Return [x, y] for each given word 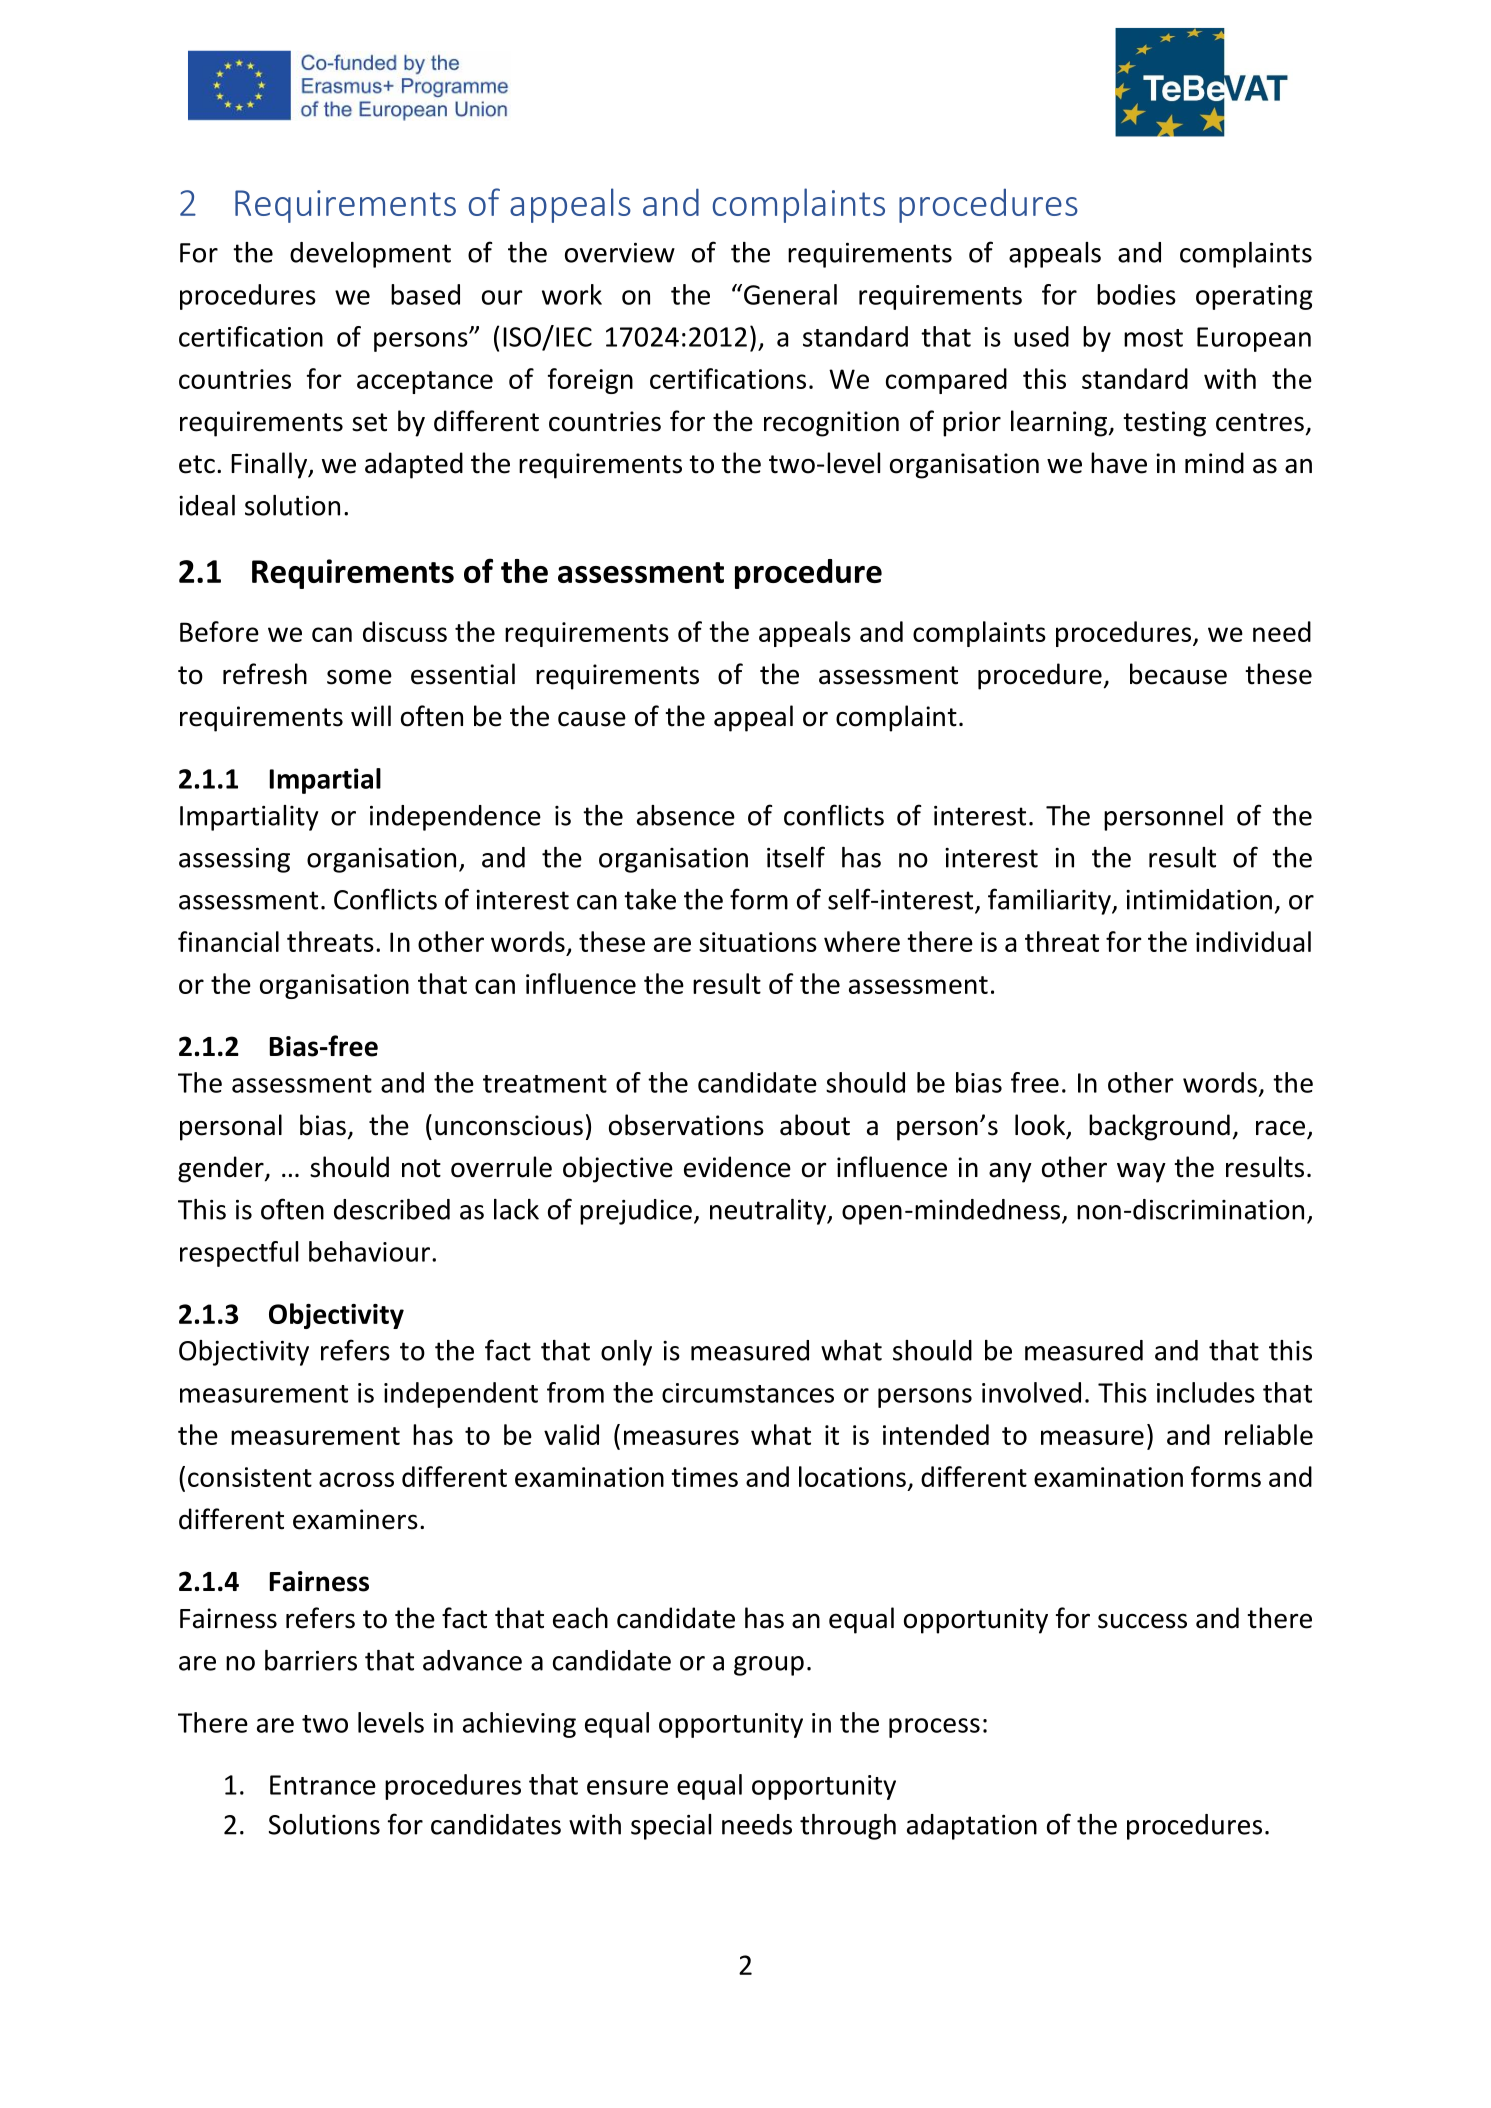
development [370, 255]
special [671, 1827]
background [1159, 1127]
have [1119, 463]
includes [1206, 1392]
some [359, 677]
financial [228, 941]
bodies [1136, 294]
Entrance [323, 1785]
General [790, 294]
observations [686, 1125]
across [356, 1479]
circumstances [748, 1393]
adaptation [972, 1827]
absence [686, 815]
